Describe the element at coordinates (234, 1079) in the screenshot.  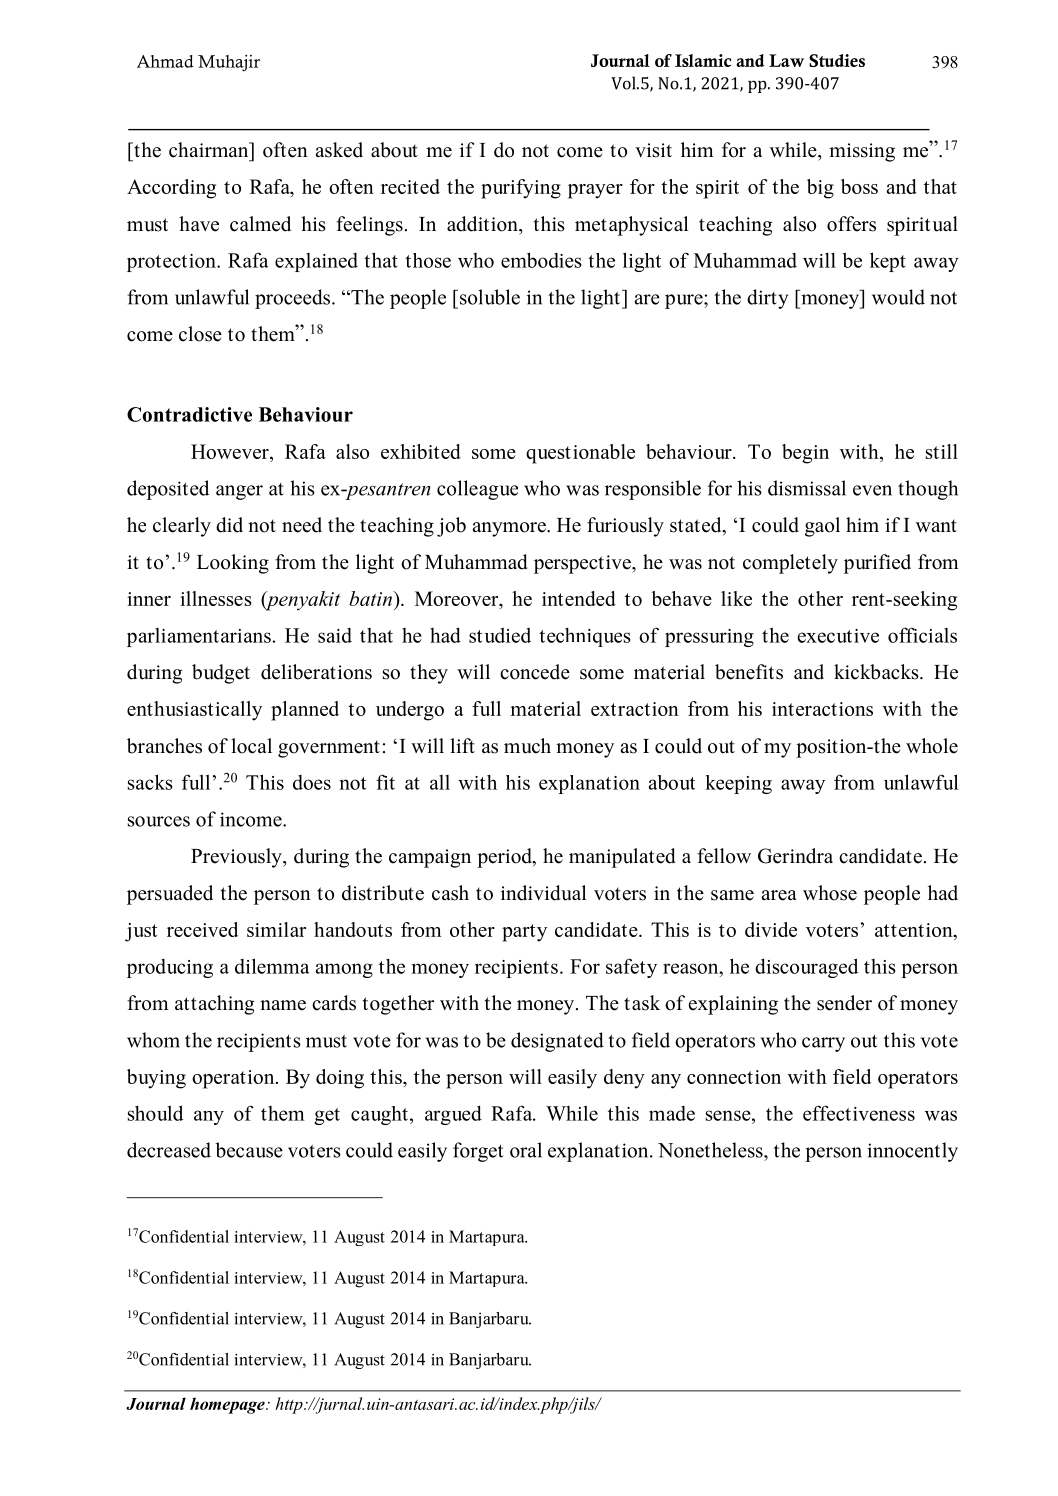
I see `operation` at that location.
